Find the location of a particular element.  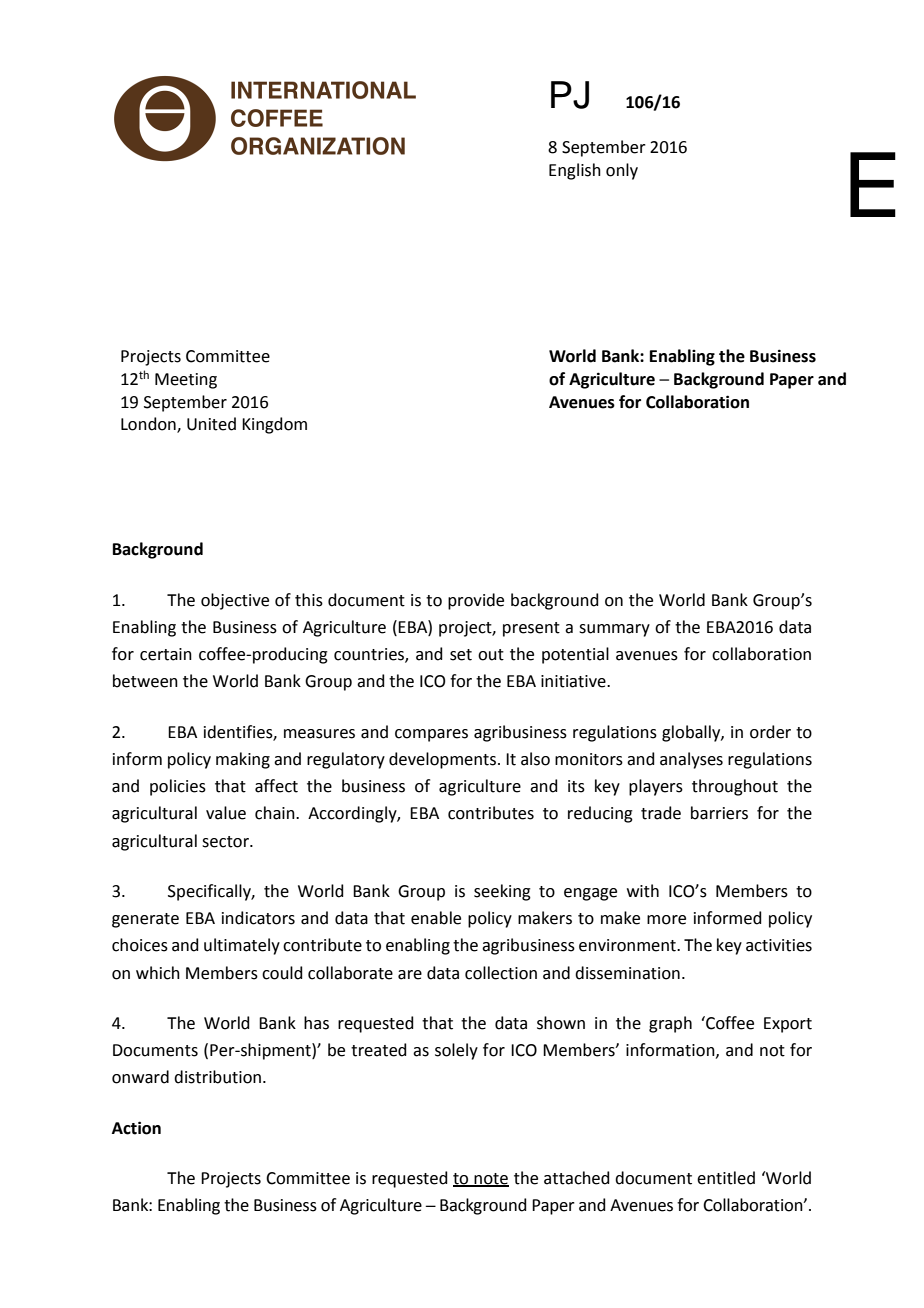

sector is located at coordinates (226, 842).
